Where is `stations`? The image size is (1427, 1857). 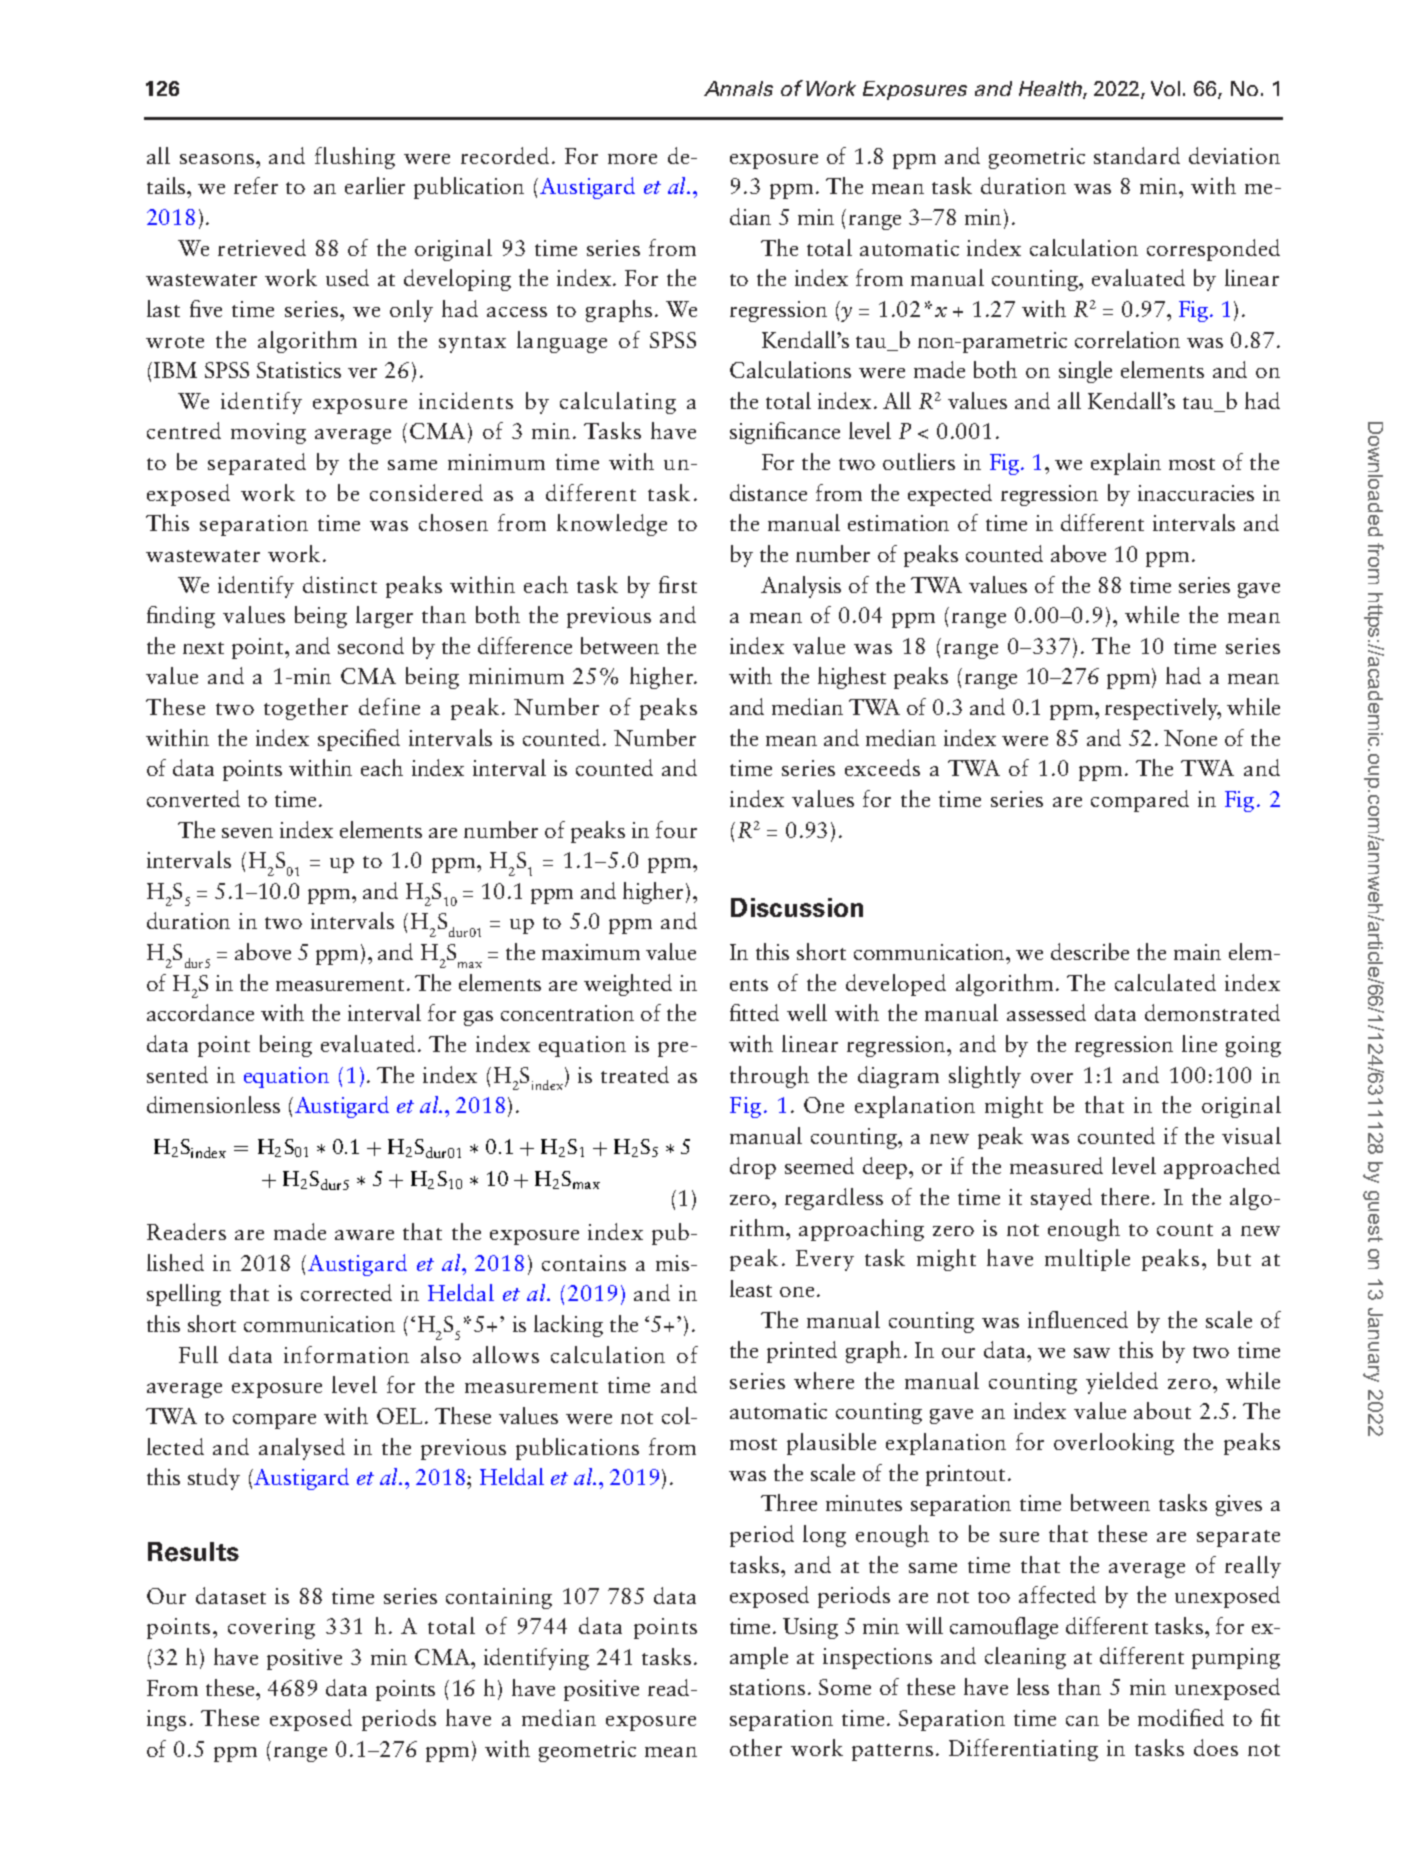 stations is located at coordinates (767, 1687).
